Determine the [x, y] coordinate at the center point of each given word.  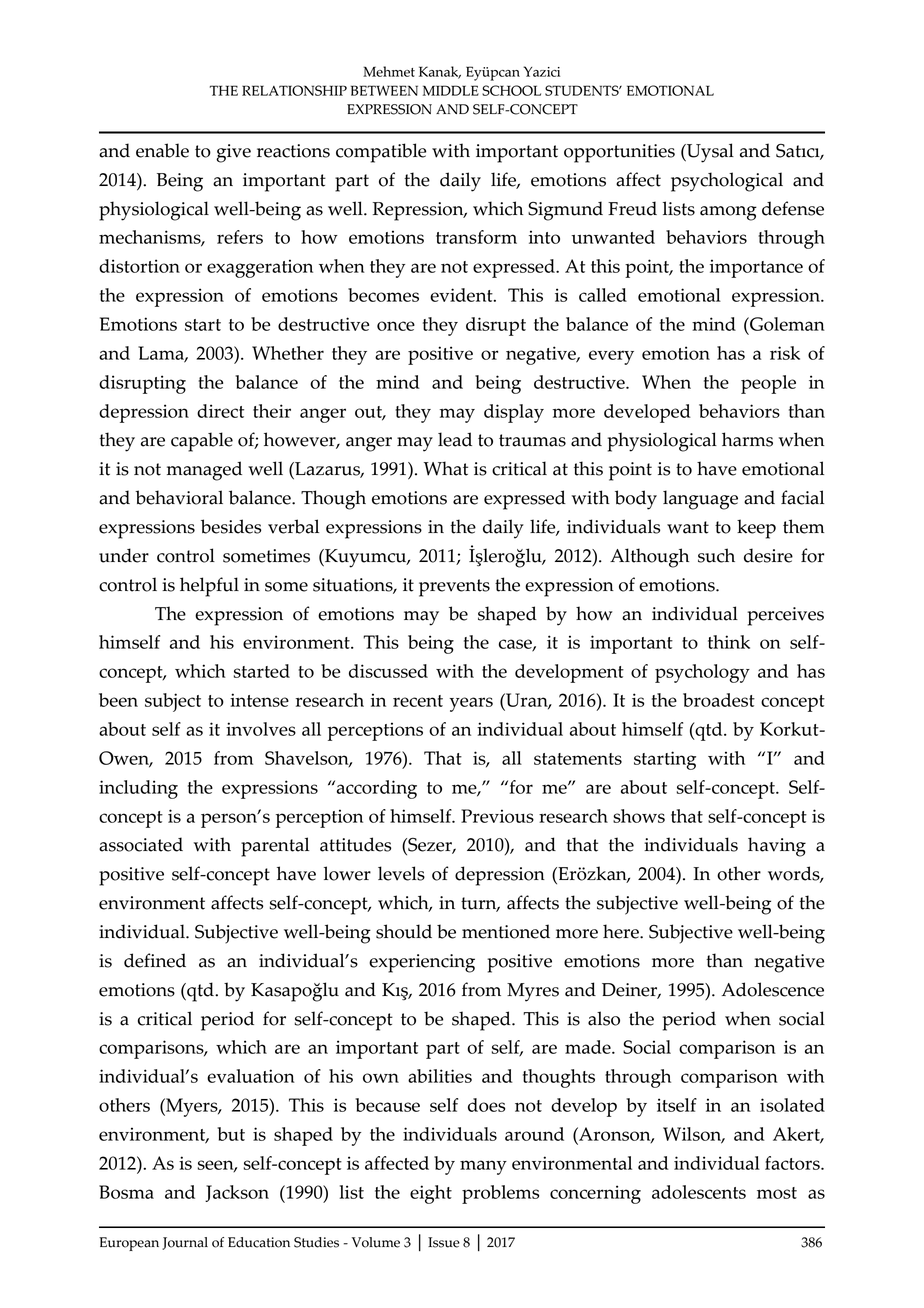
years [471, 704]
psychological [727, 182]
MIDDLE [451, 90]
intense [259, 700]
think [729, 642]
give [233, 153]
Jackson [237, 1193]
